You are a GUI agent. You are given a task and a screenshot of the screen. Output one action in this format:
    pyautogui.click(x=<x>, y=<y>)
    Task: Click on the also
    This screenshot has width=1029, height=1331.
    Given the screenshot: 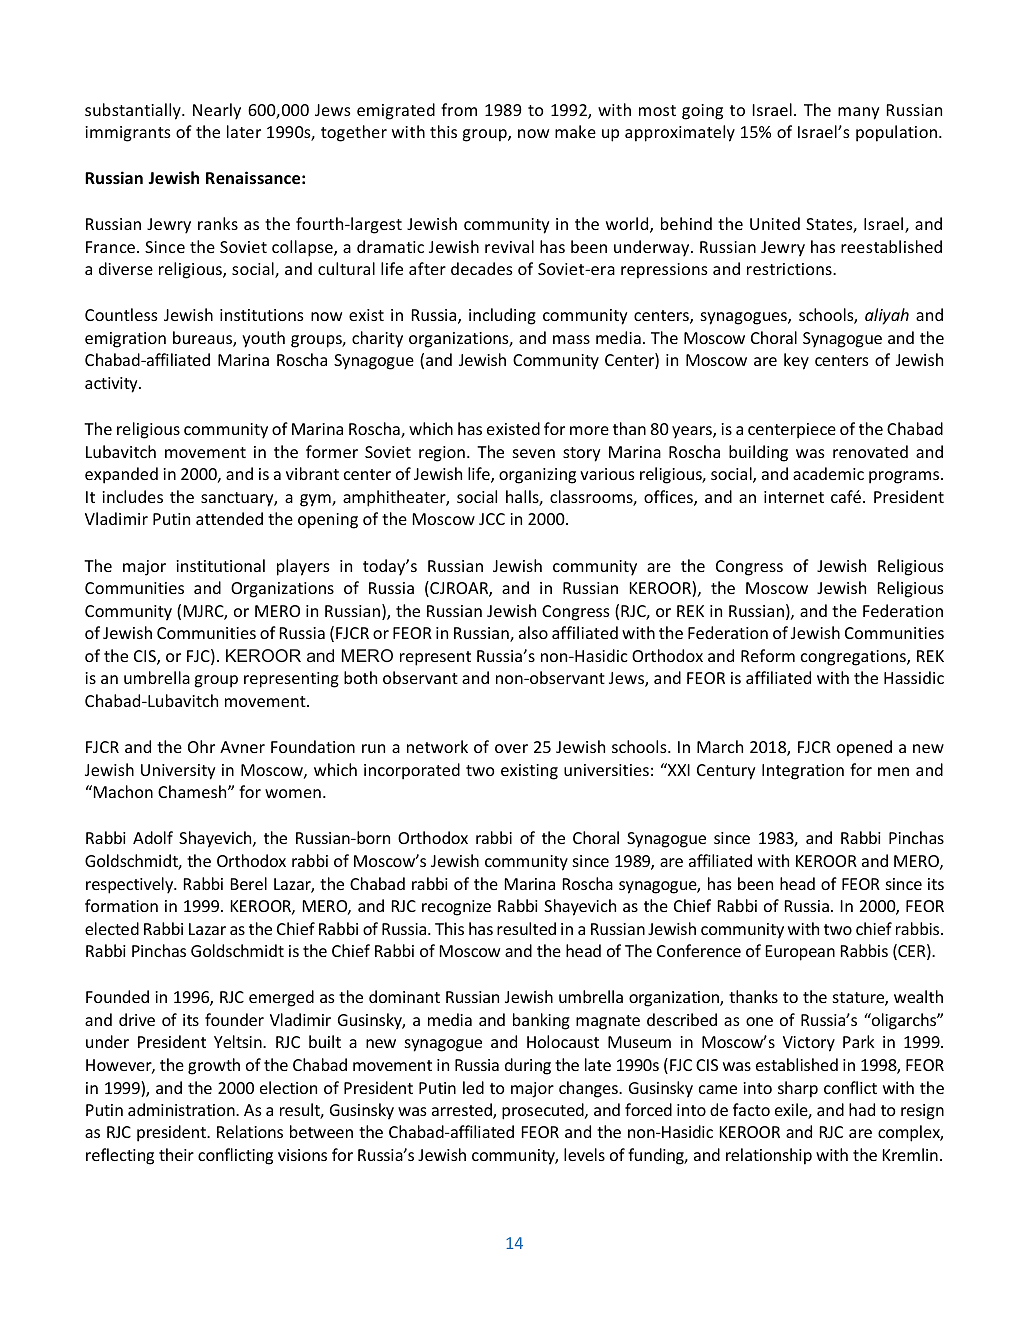 What is the action you would take?
    pyautogui.click(x=533, y=632)
